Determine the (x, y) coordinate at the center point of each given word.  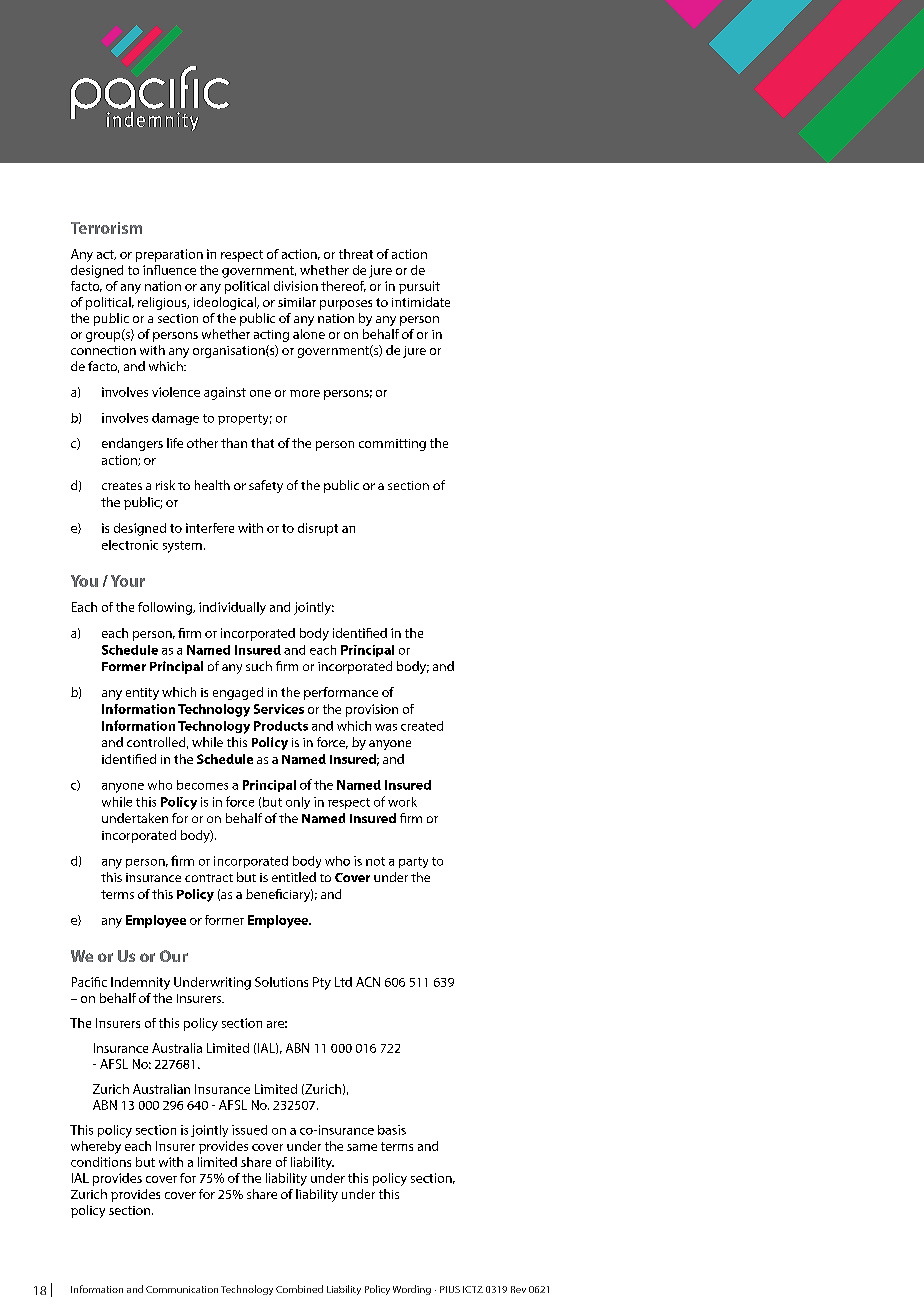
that (262, 443)
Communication (182, 1289)
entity (142, 694)
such (259, 666)
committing (392, 445)
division (296, 286)
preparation (169, 255)
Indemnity (140, 983)
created (422, 726)
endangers (132, 444)
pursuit (419, 287)
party (413, 862)
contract (209, 878)
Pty (322, 983)
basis (392, 1130)
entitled (294, 877)
